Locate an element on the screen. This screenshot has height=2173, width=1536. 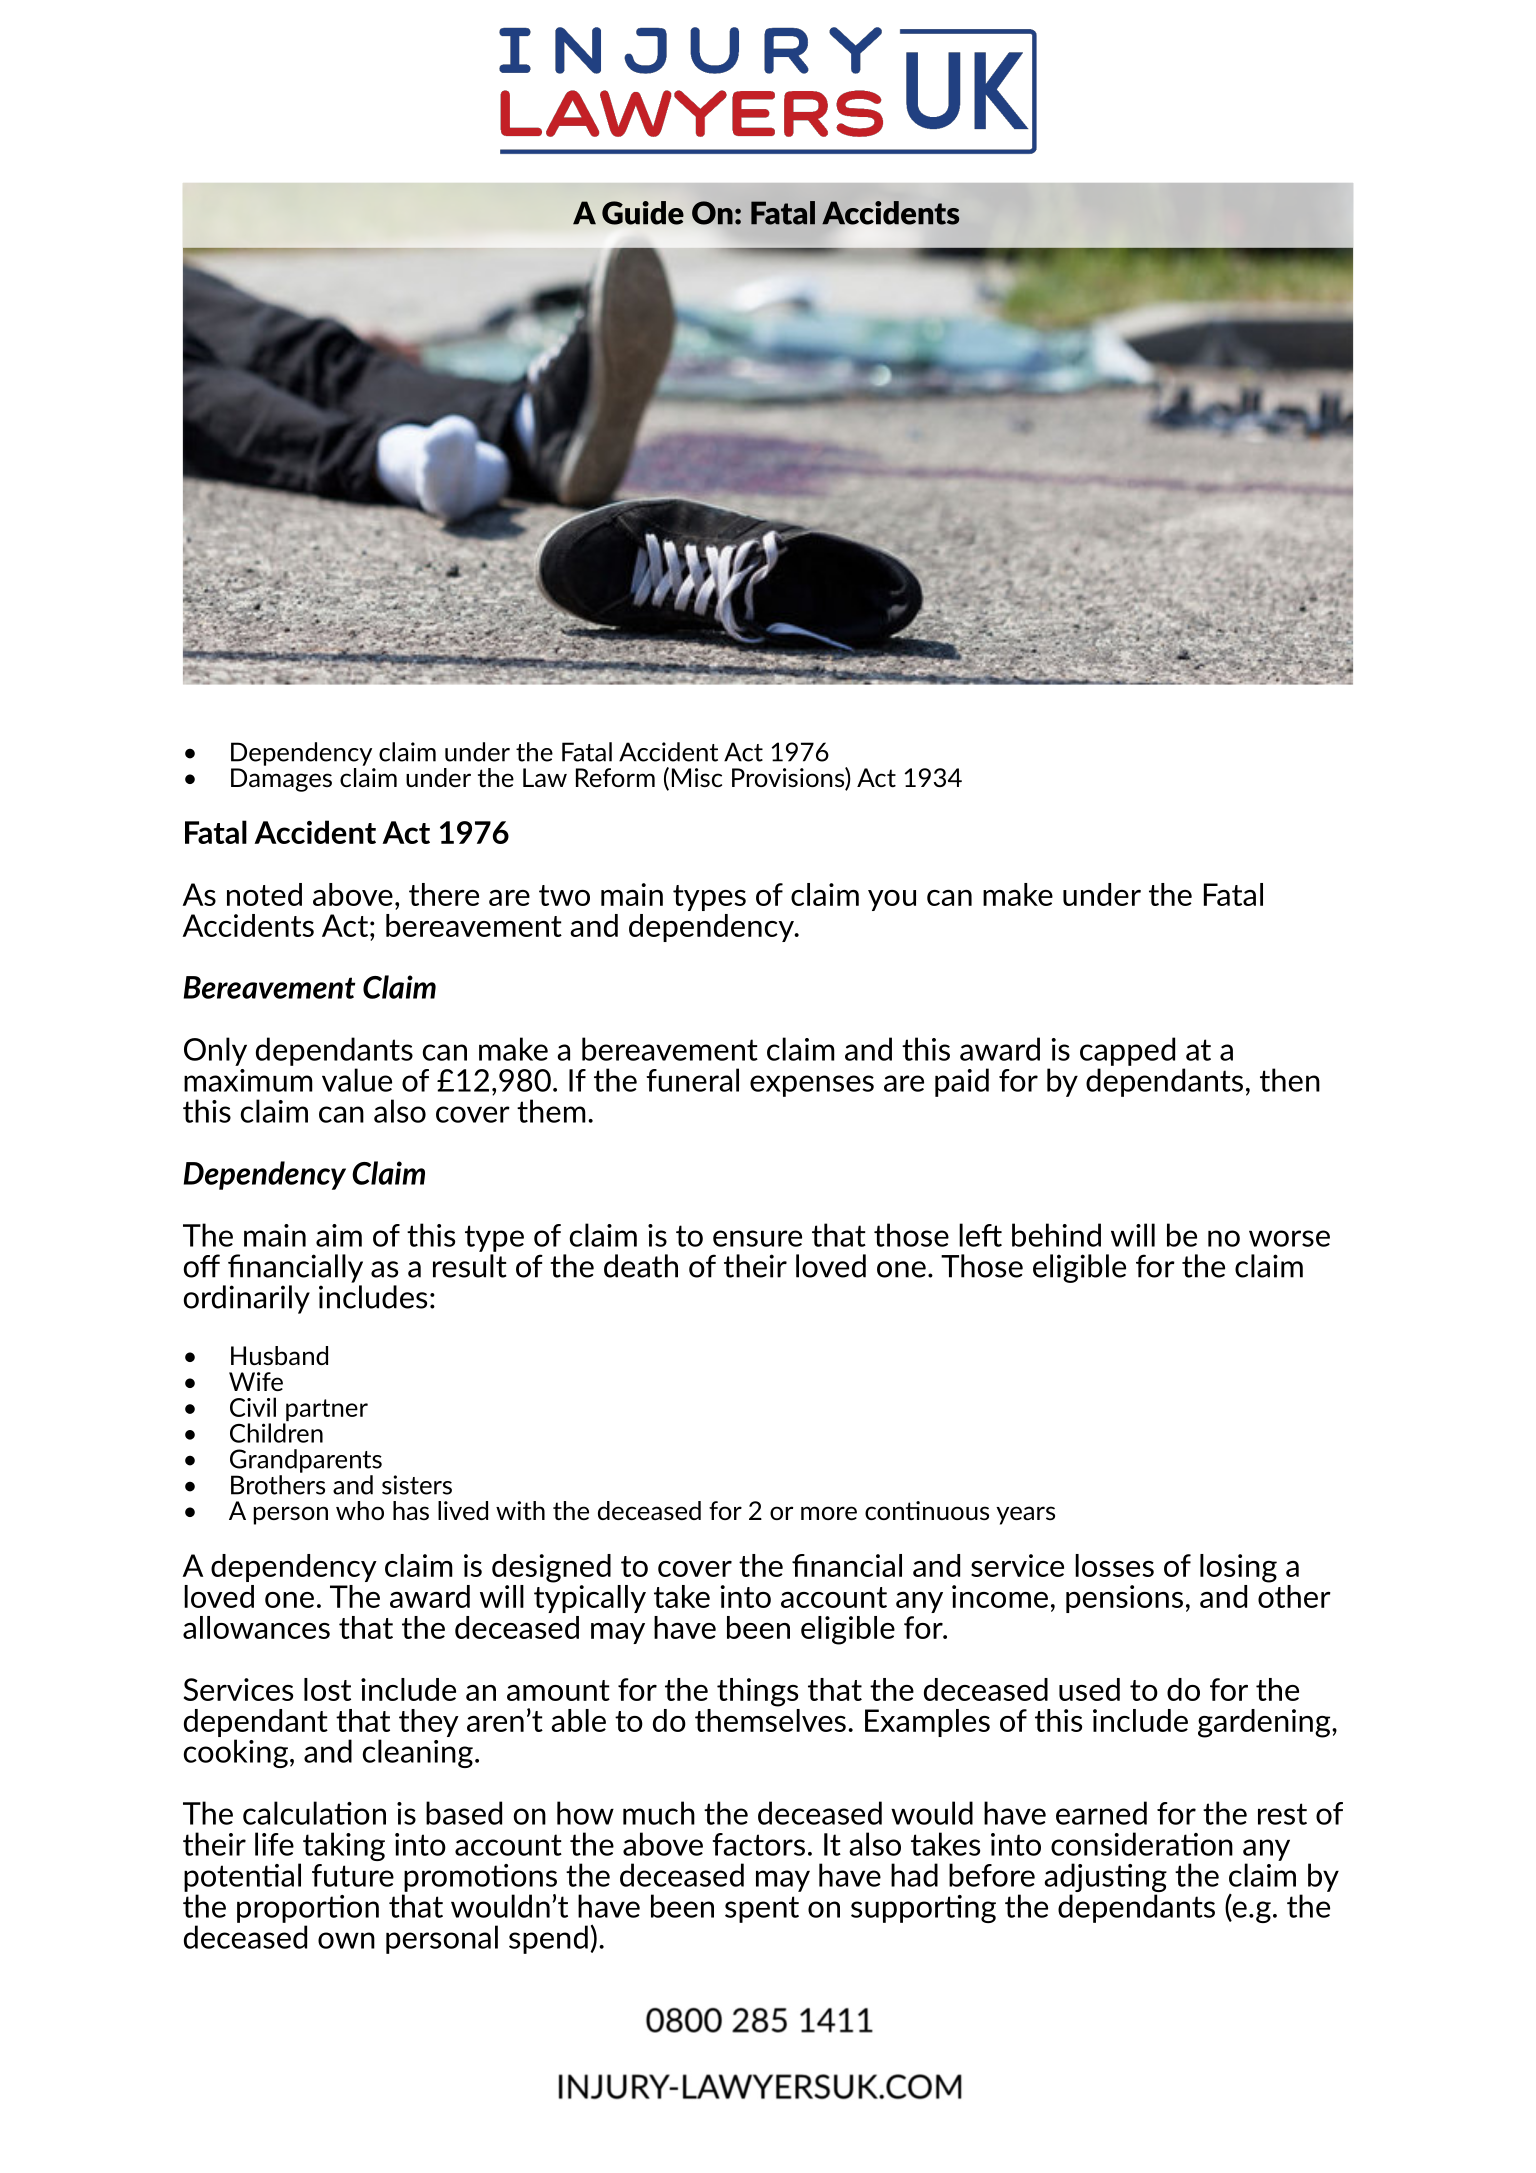
Damages is located at coordinates (281, 780).
